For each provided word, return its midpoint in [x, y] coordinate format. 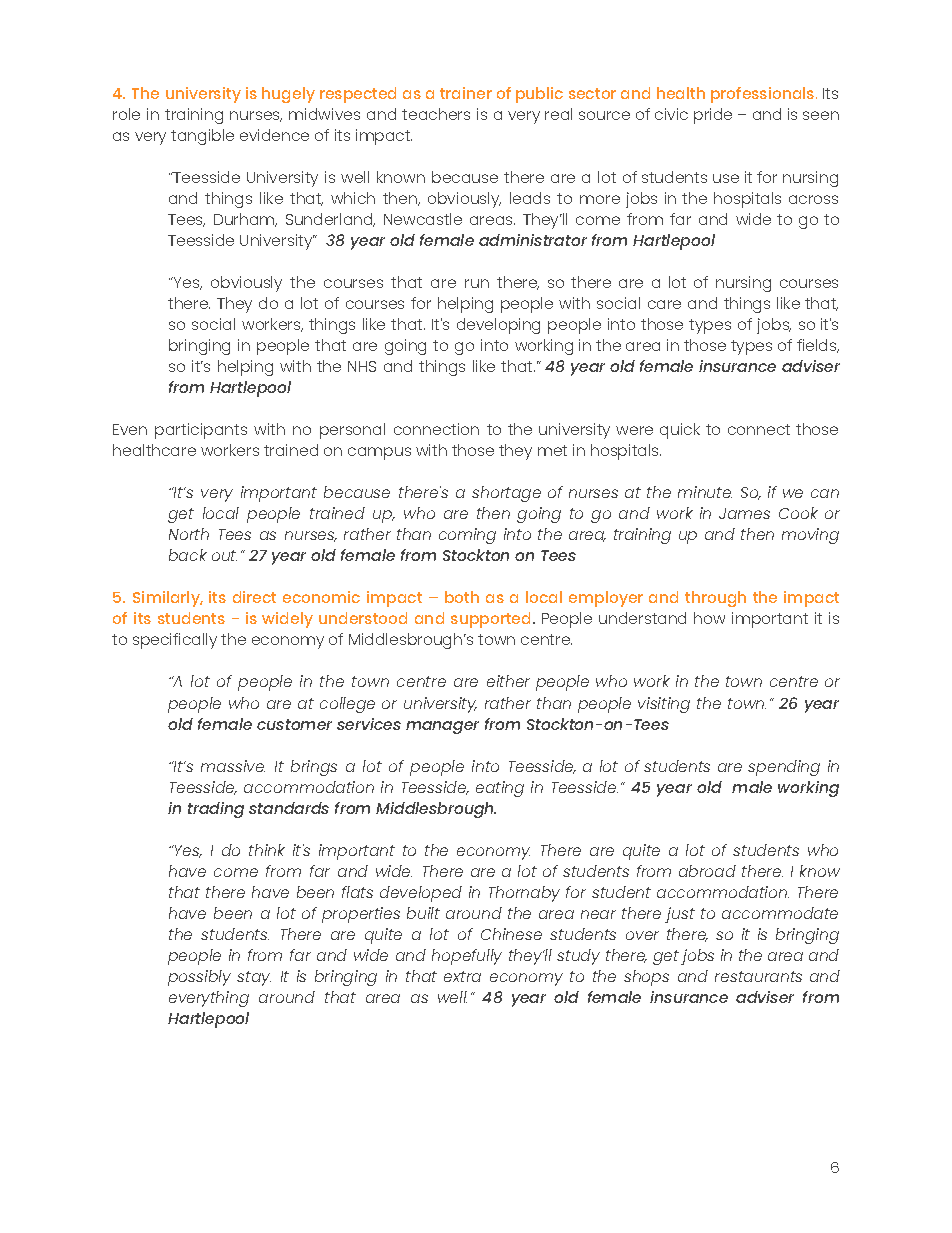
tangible [202, 137]
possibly [199, 978]
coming [467, 536]
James [744, 513]
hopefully [467, 957]
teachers [436, 114]
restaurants [758, 976]
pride [713, 116]
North [189, 534]
